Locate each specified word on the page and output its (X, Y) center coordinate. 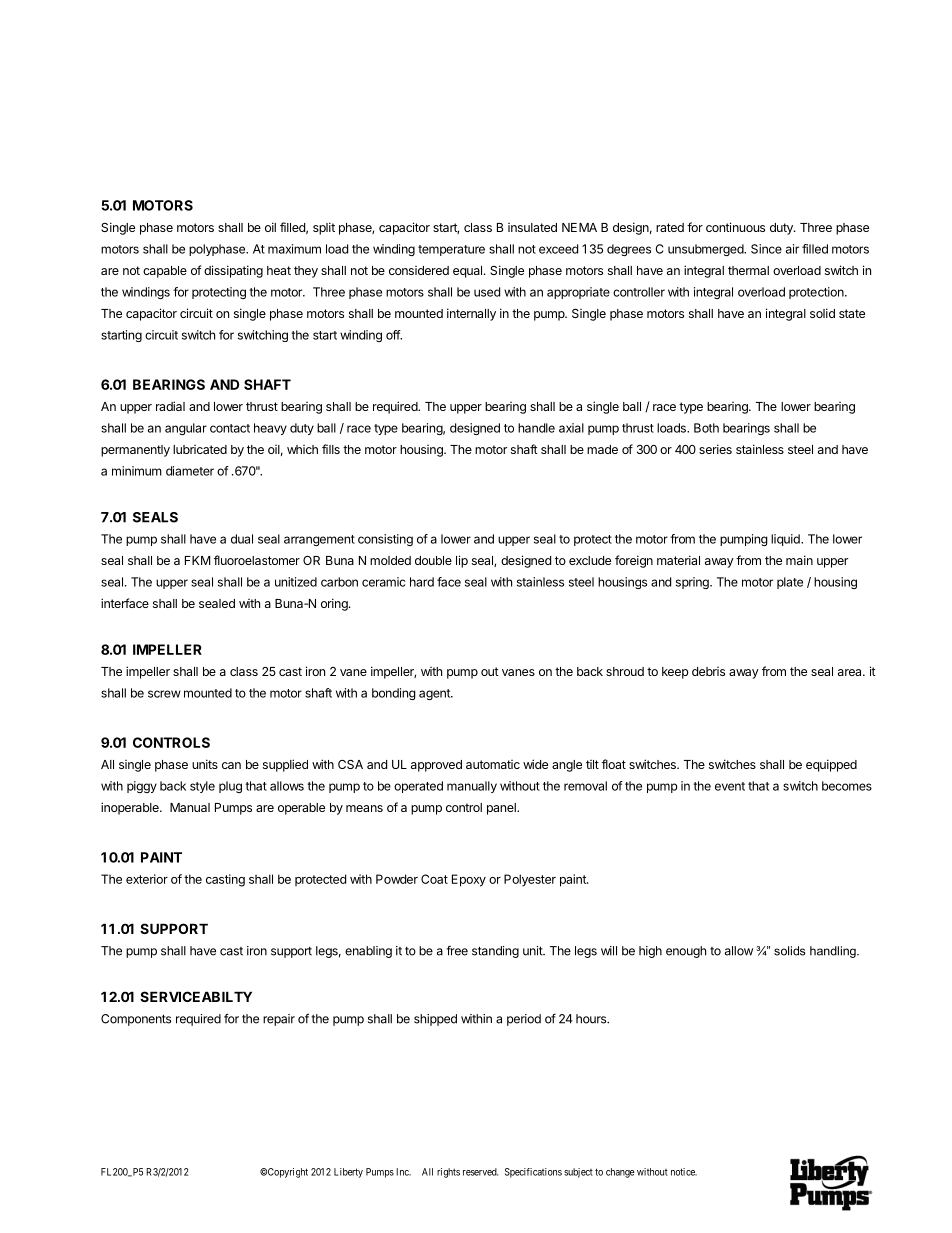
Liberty (348, 1173)
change (620, 1173)
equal (467, 272)
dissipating (233, 271)
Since (766, 249)
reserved (480, 1172)
